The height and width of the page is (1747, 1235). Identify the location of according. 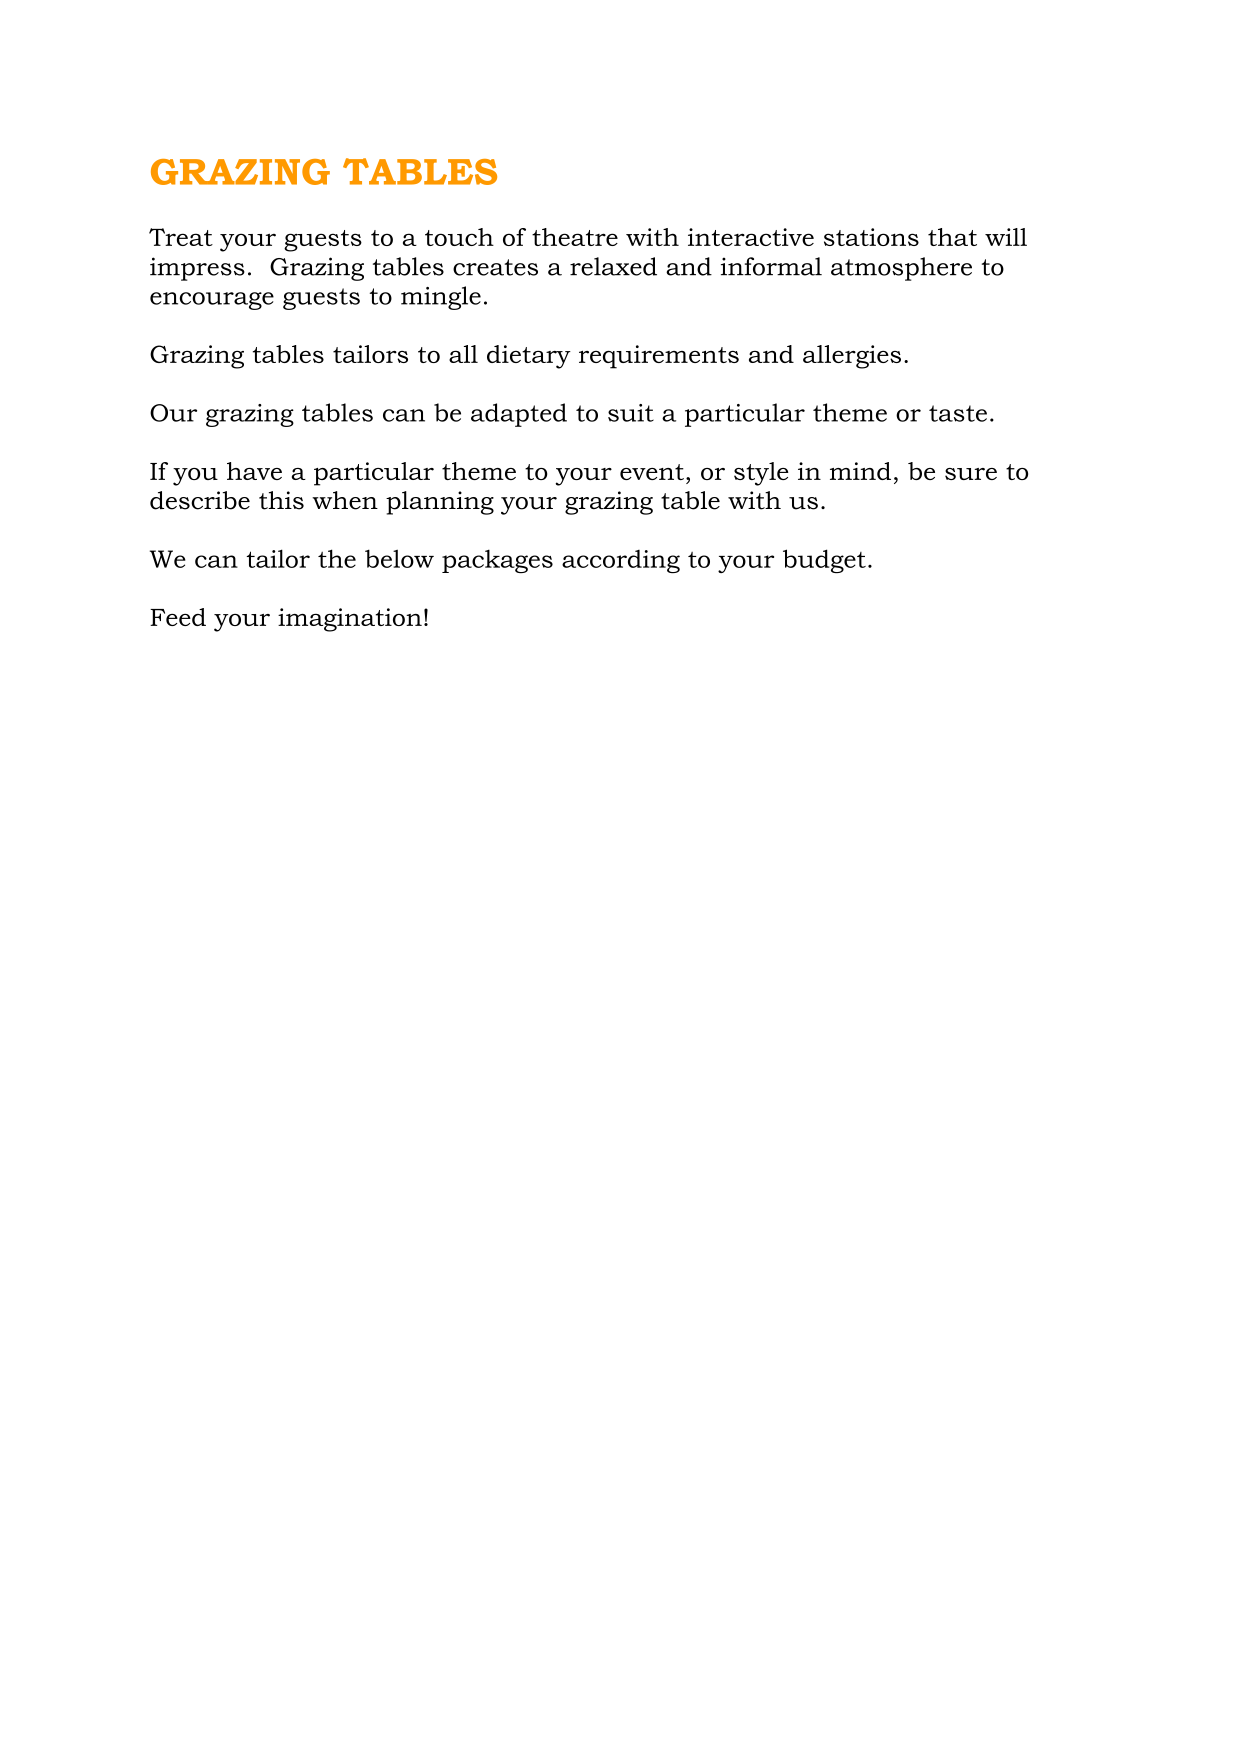
(621, 561).
